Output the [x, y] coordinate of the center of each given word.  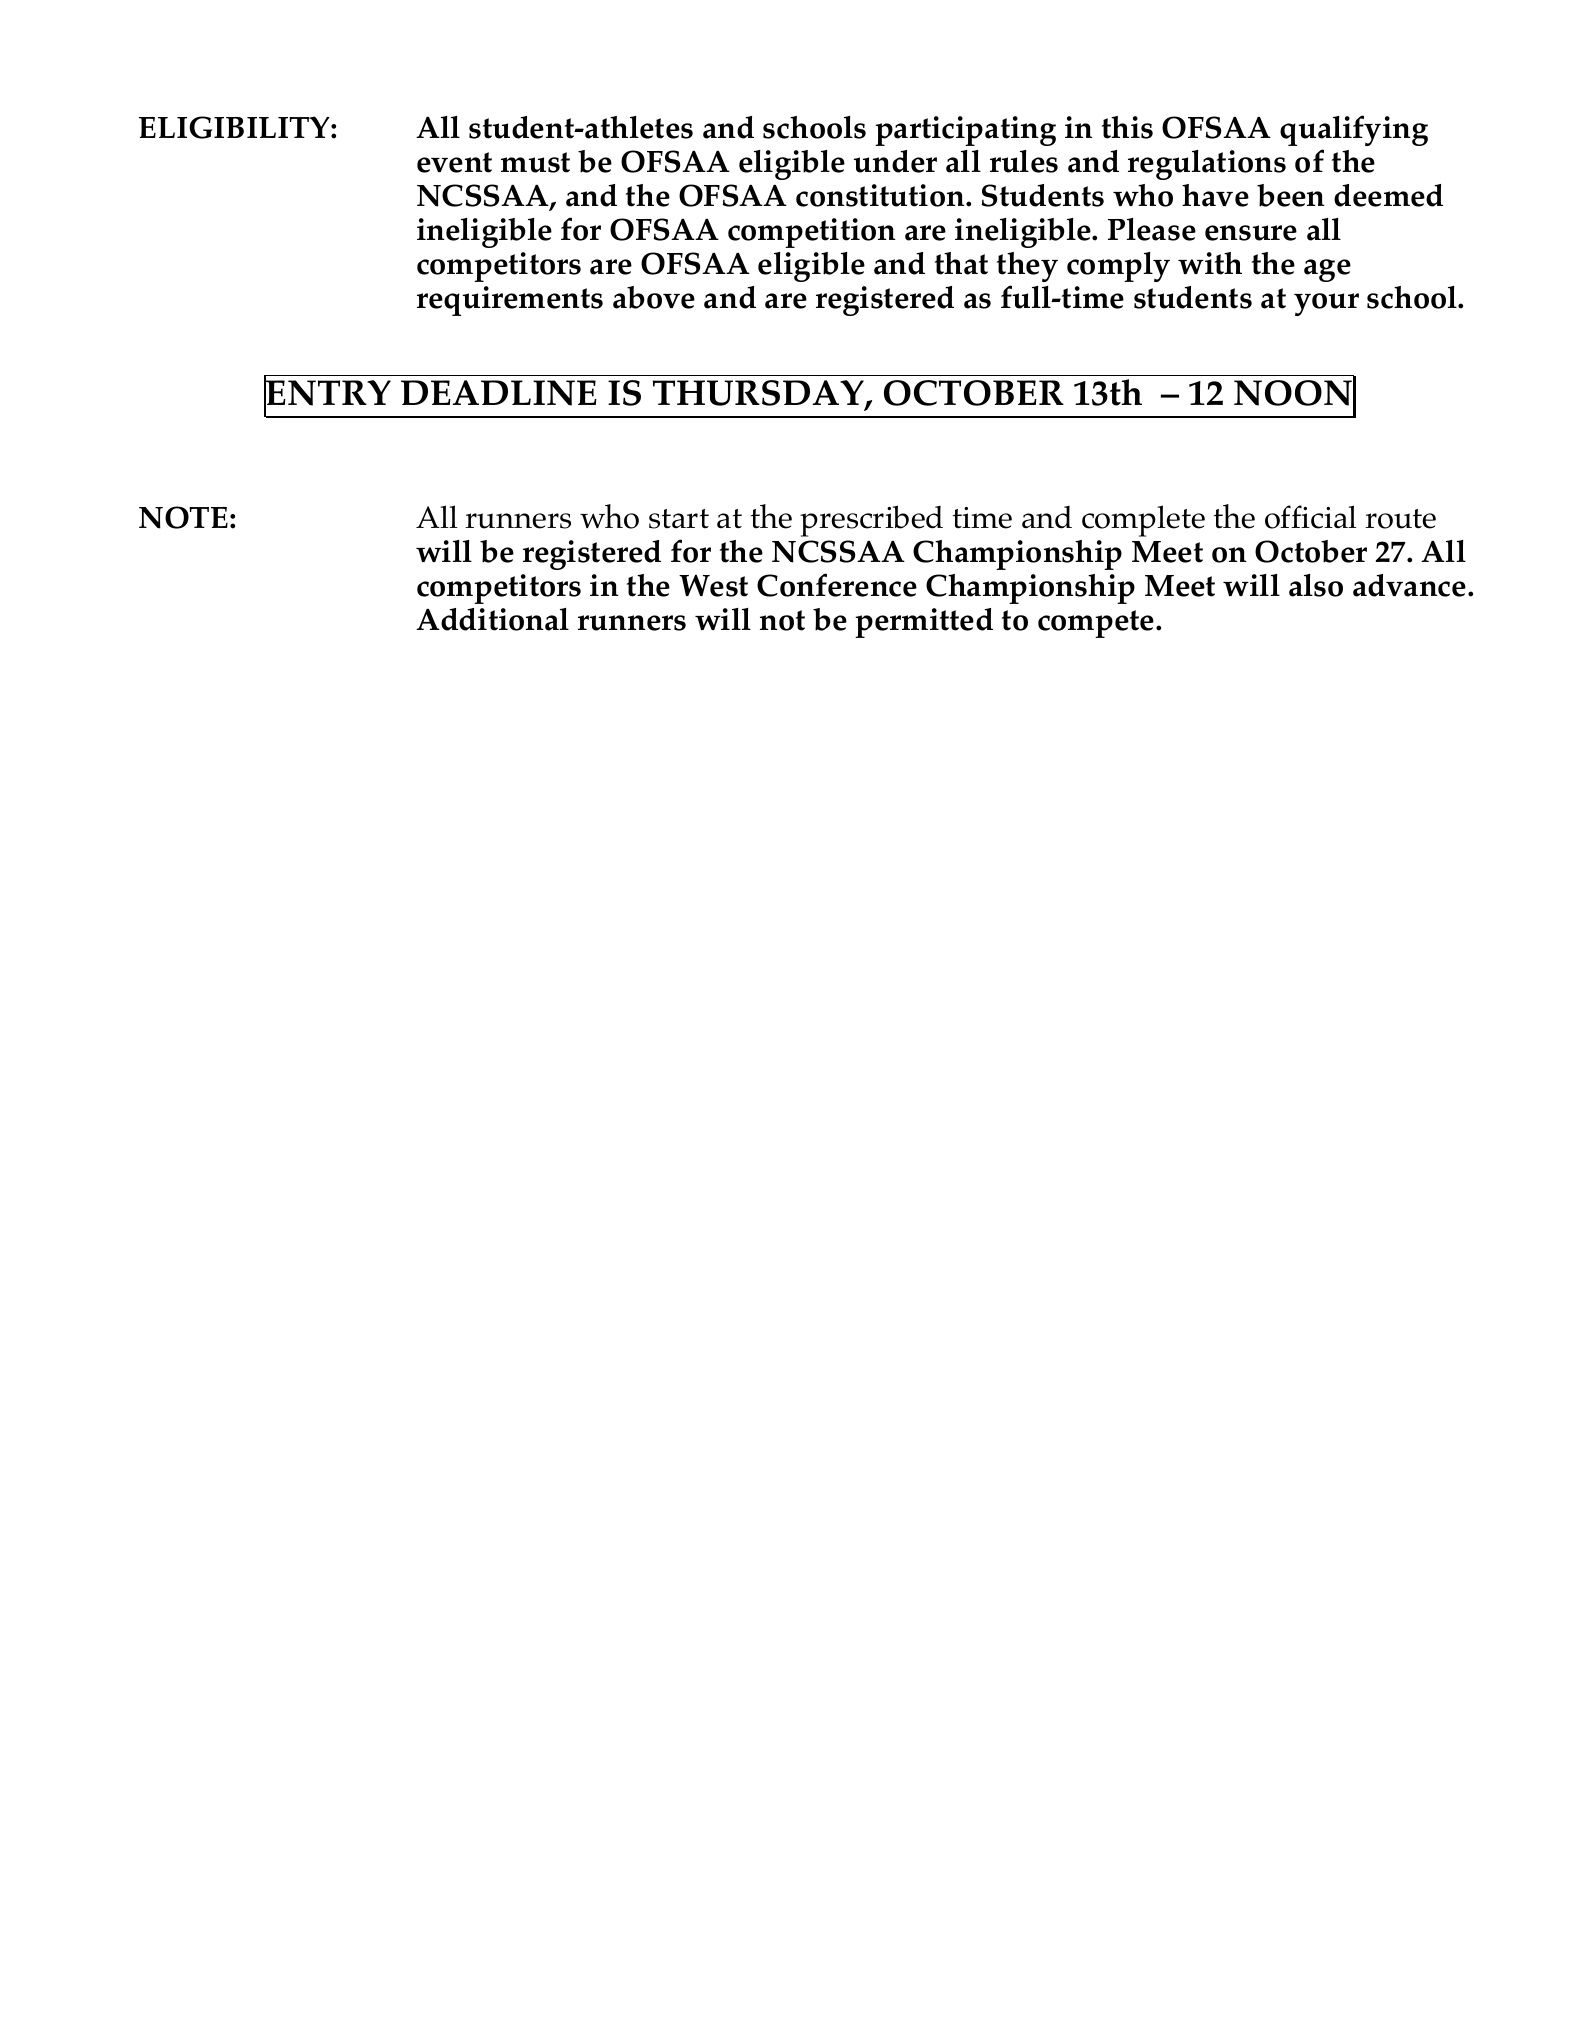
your [1326, 304]
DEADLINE [499, 393]
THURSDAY [759, 394]
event [454, 162]
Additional [492, 619]
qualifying [1354, 130]
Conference [837, 585]
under [895, 161]
